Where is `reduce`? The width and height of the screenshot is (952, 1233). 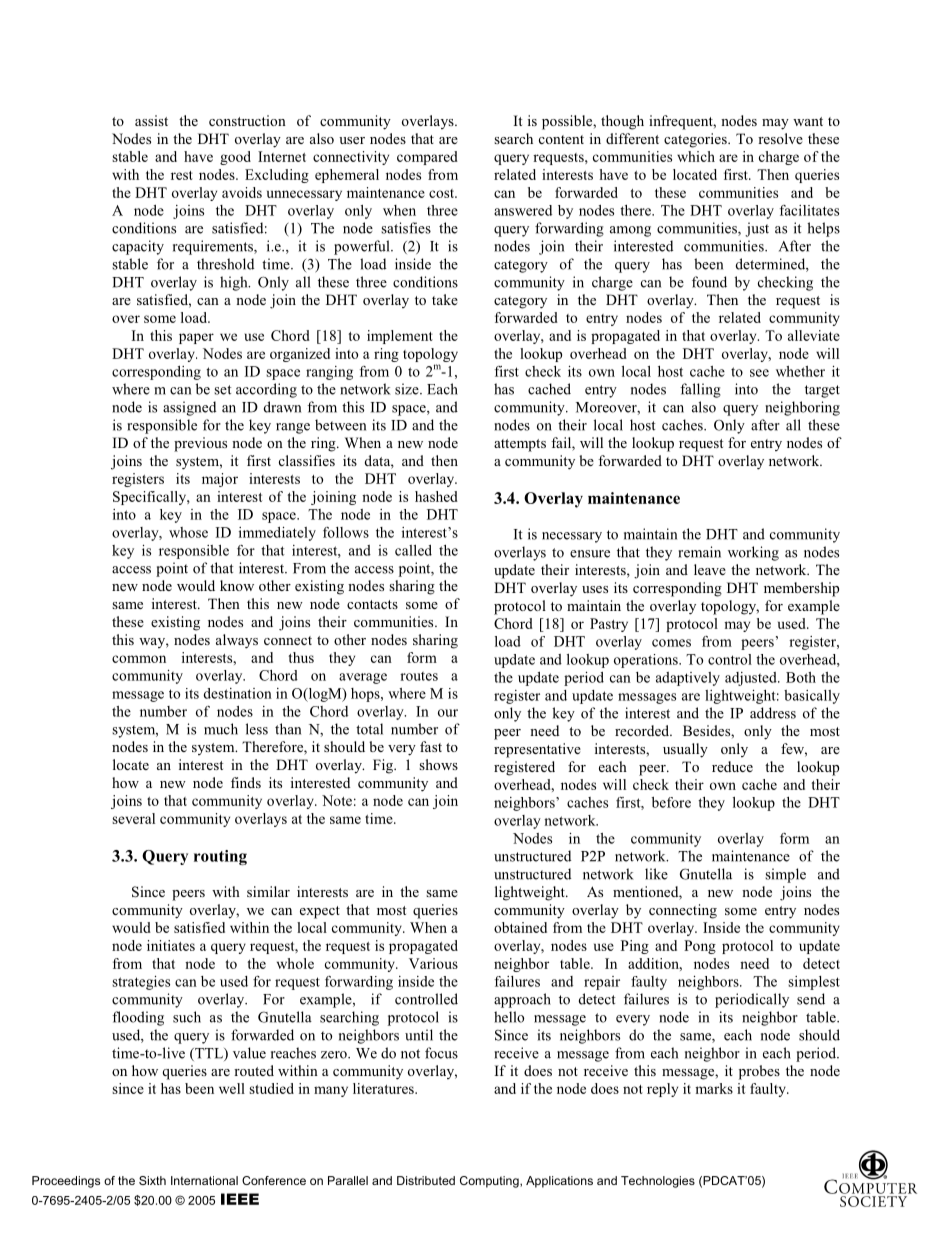
reduce is located at coordinates (732, 766).
